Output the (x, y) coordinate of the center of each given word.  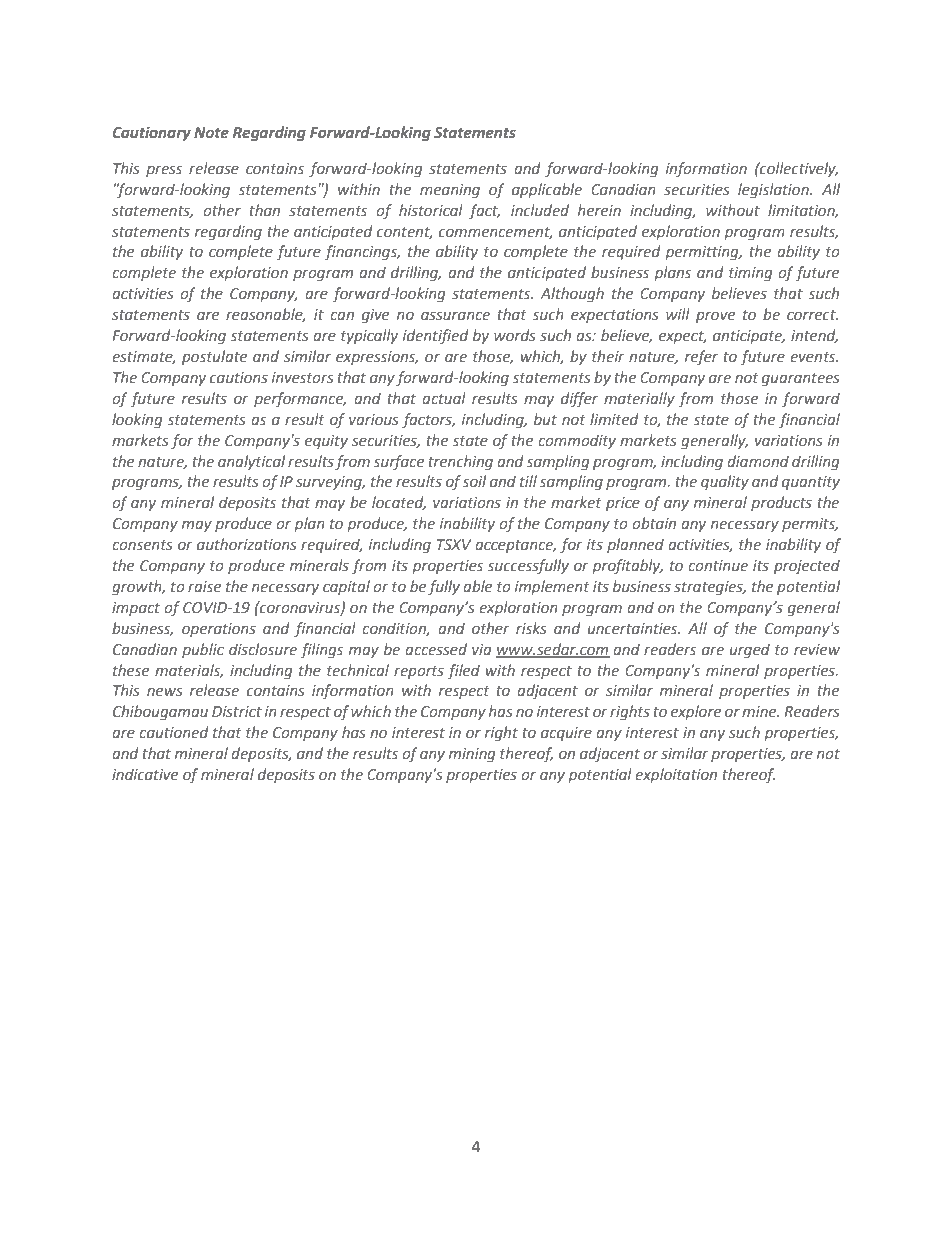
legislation (774, 190)
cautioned (174, 732)
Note (211, 132)
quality (725, 482)
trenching (460, 462)
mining (472, 755)
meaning (450, 191)
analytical (251, 462)
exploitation (676, 775)
